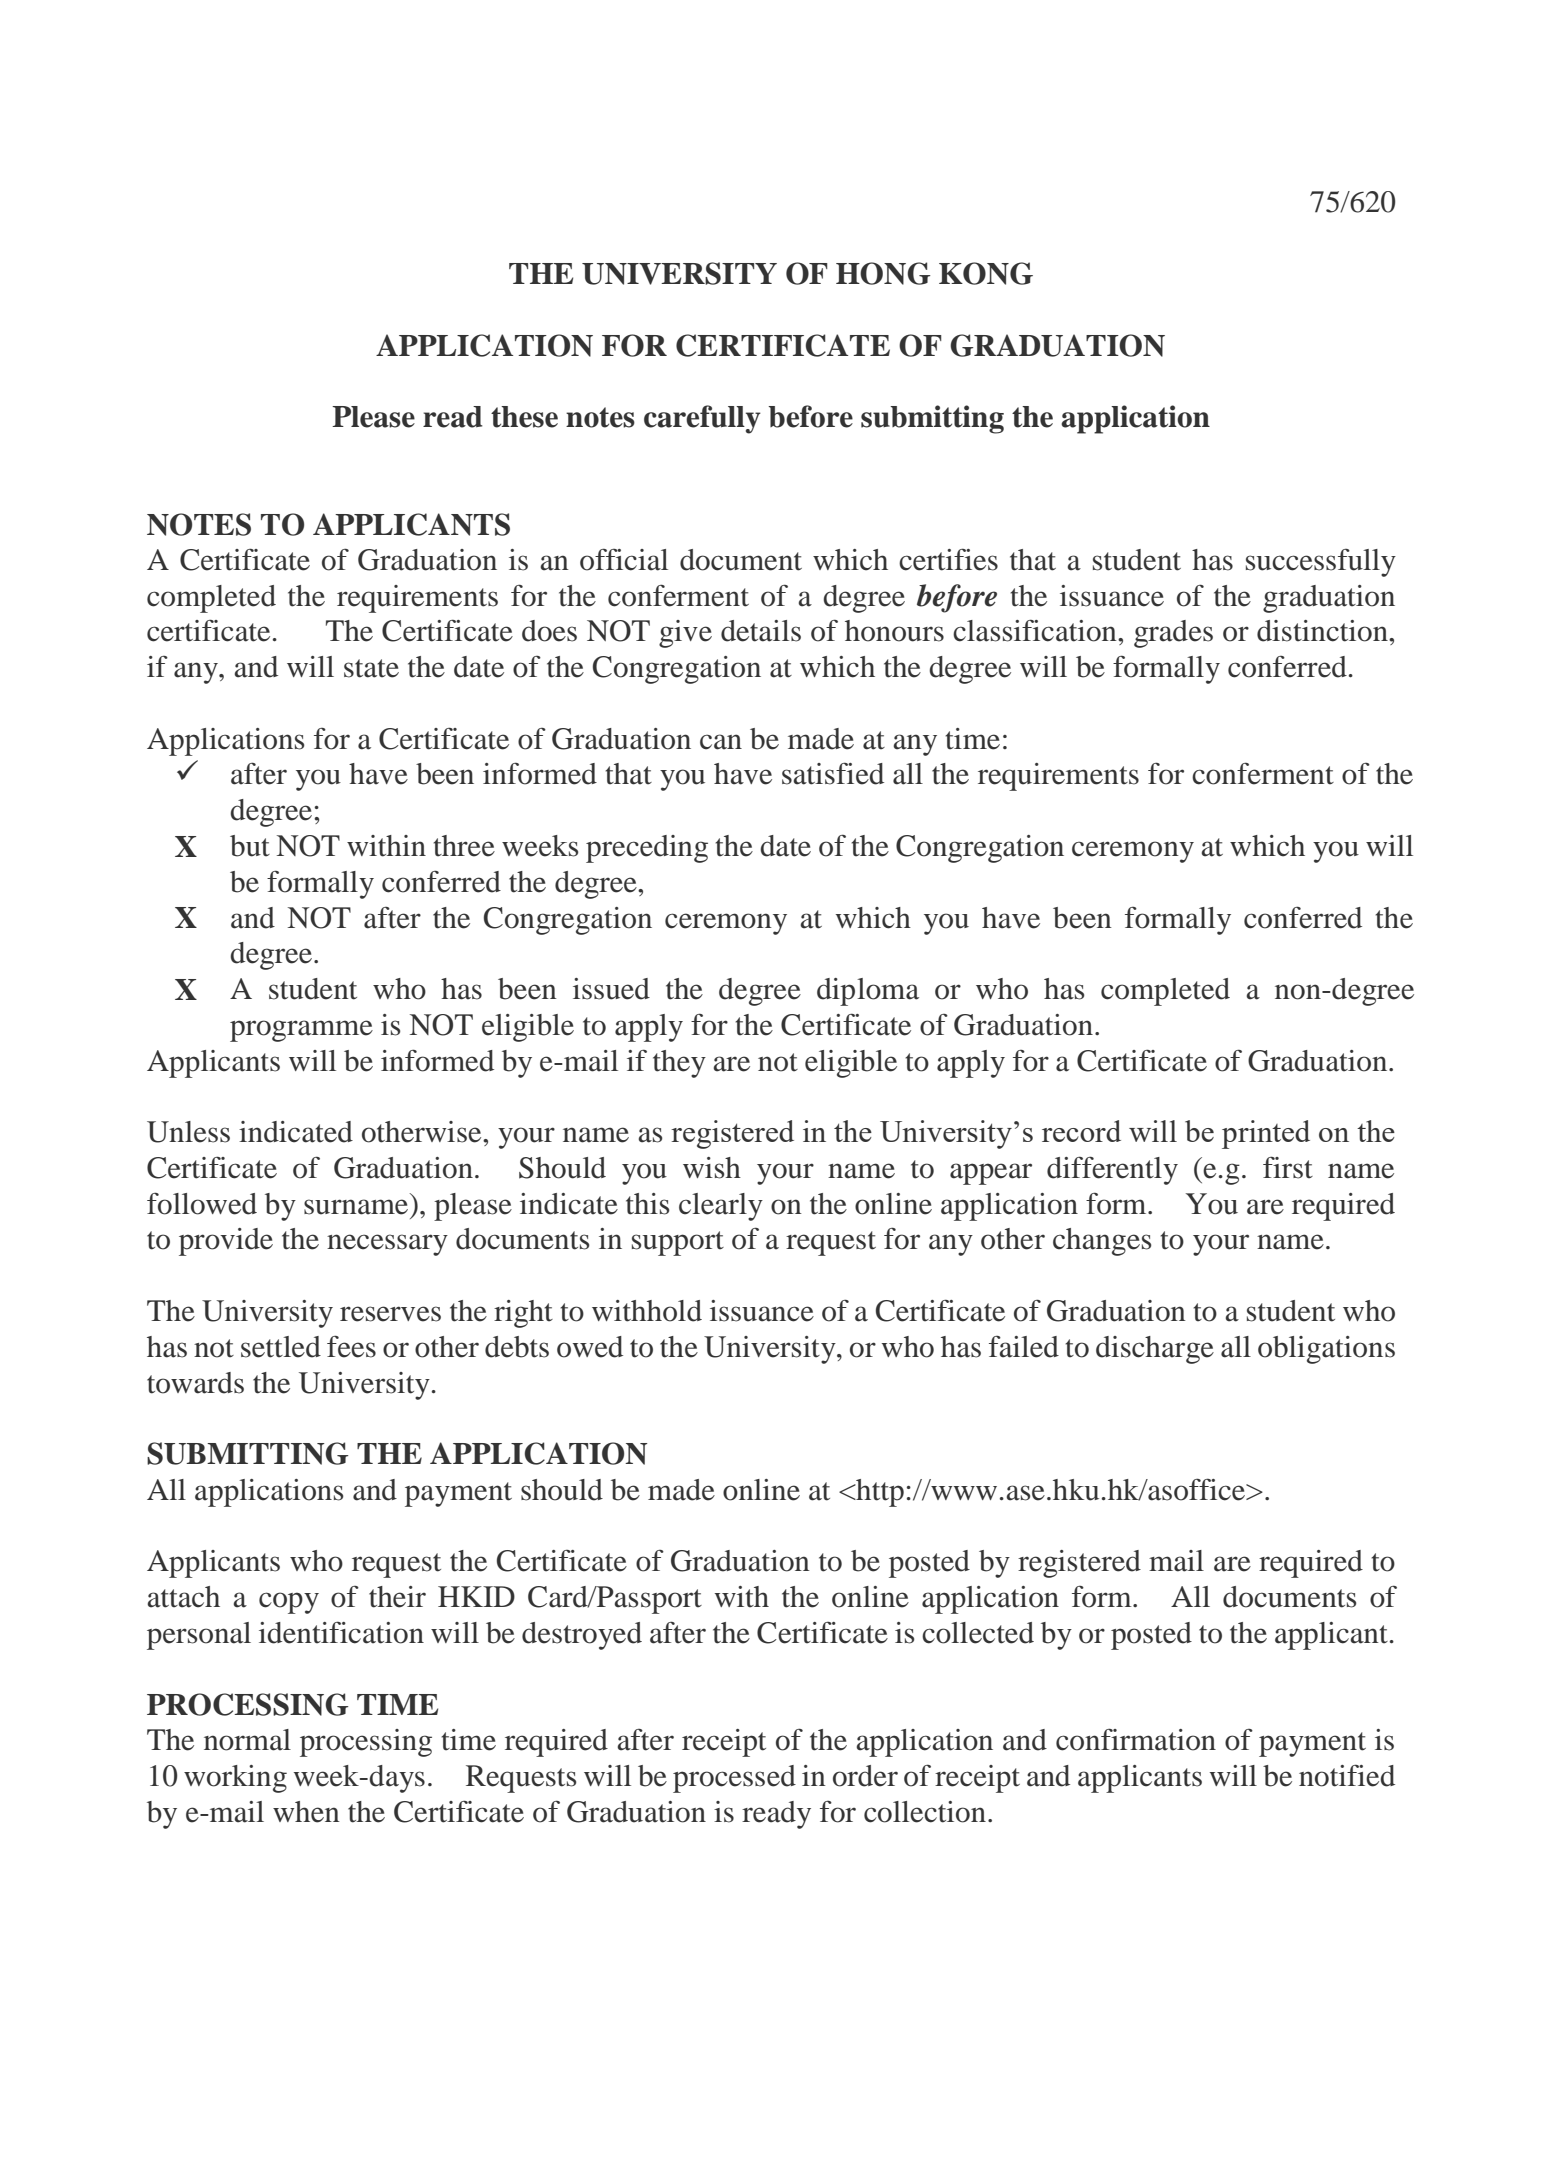  I want to click on KONG, so click(986, 273).
